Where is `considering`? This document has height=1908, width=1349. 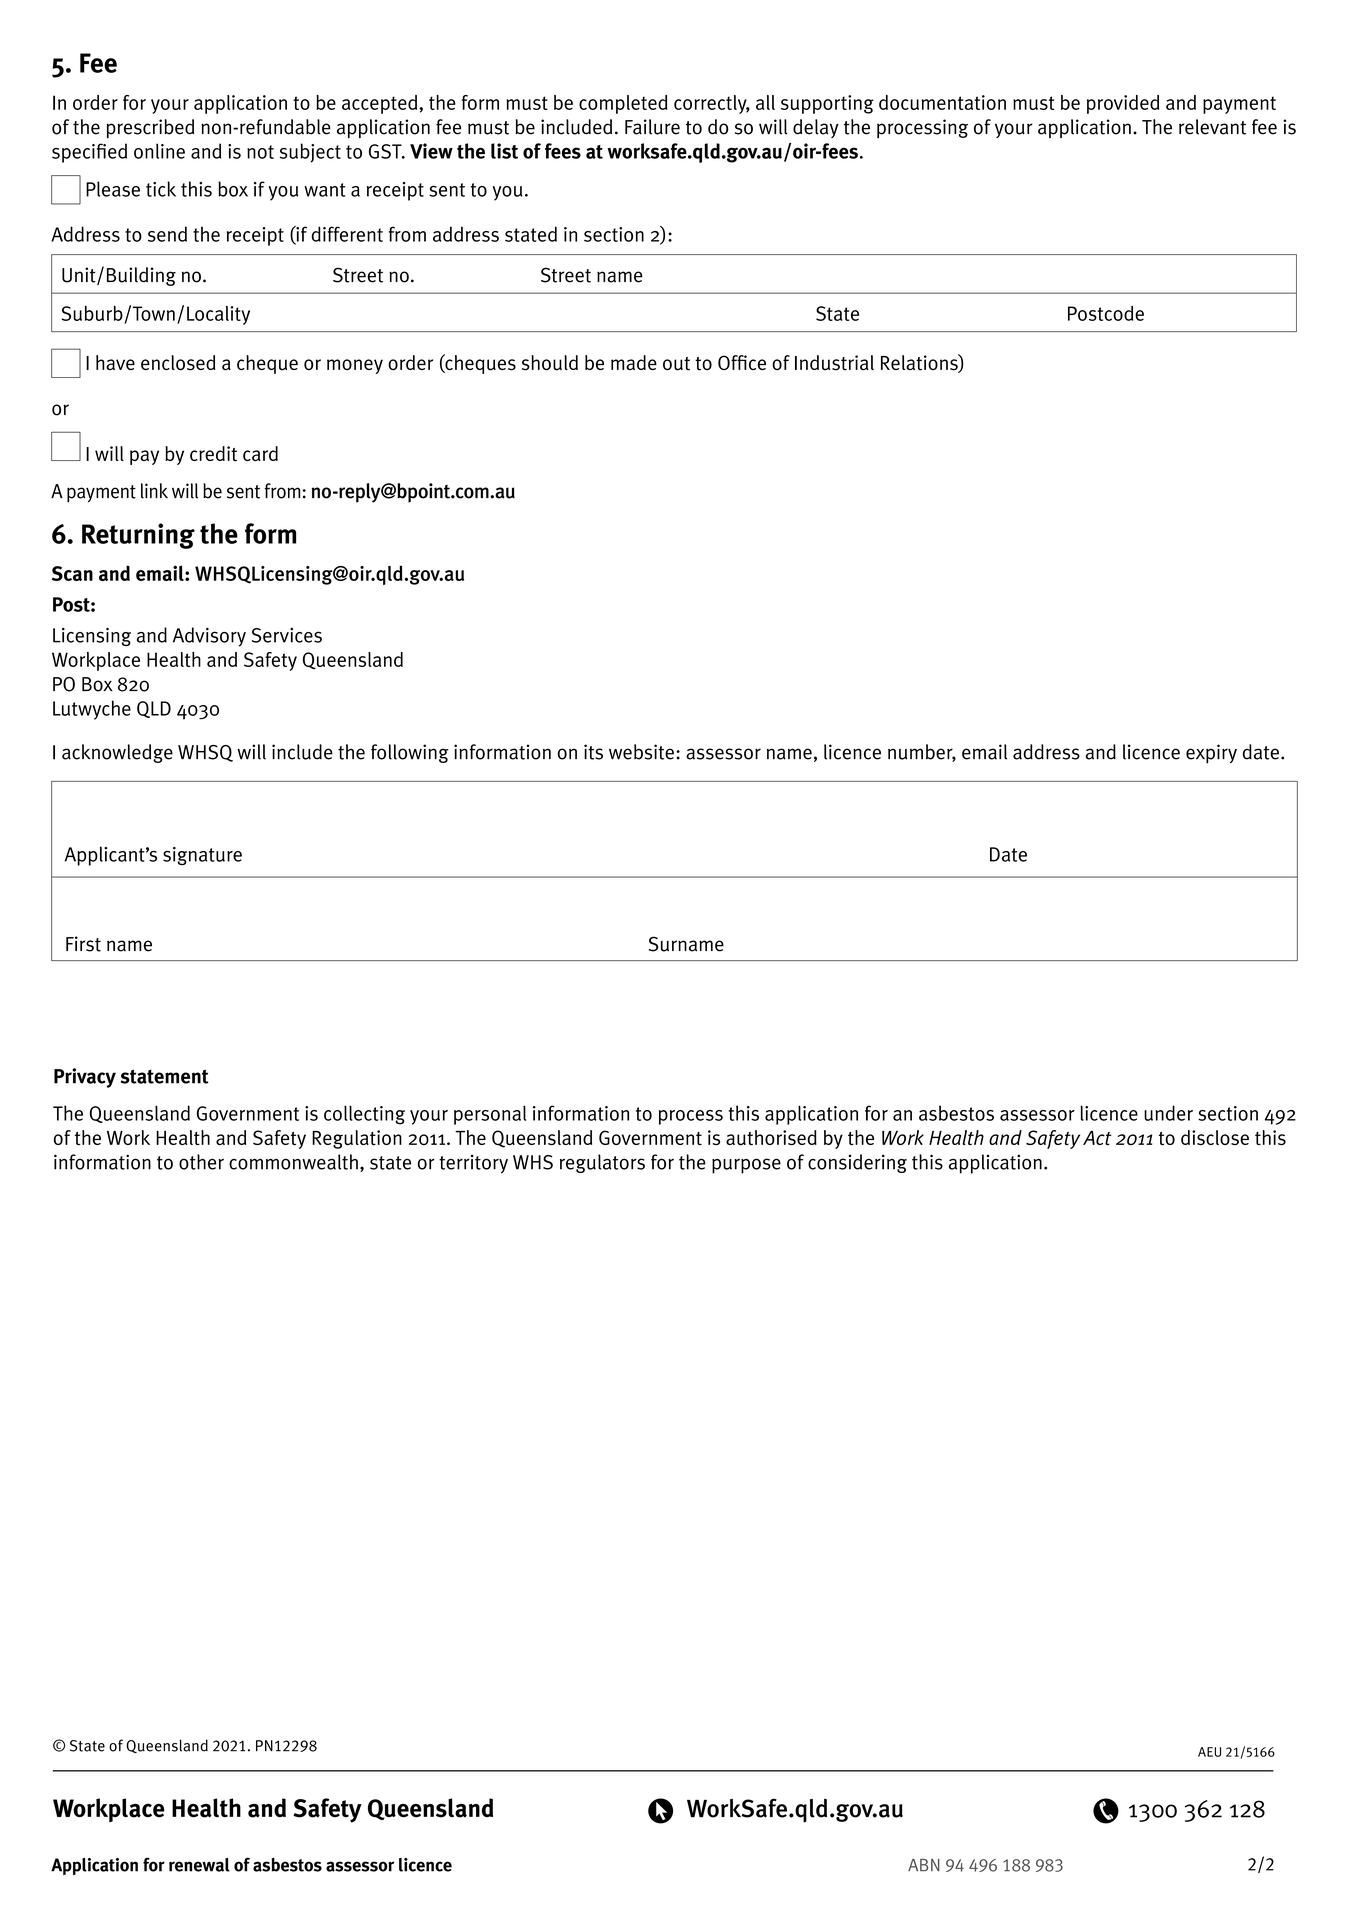
considering is located at coordinates (857, 1163).
